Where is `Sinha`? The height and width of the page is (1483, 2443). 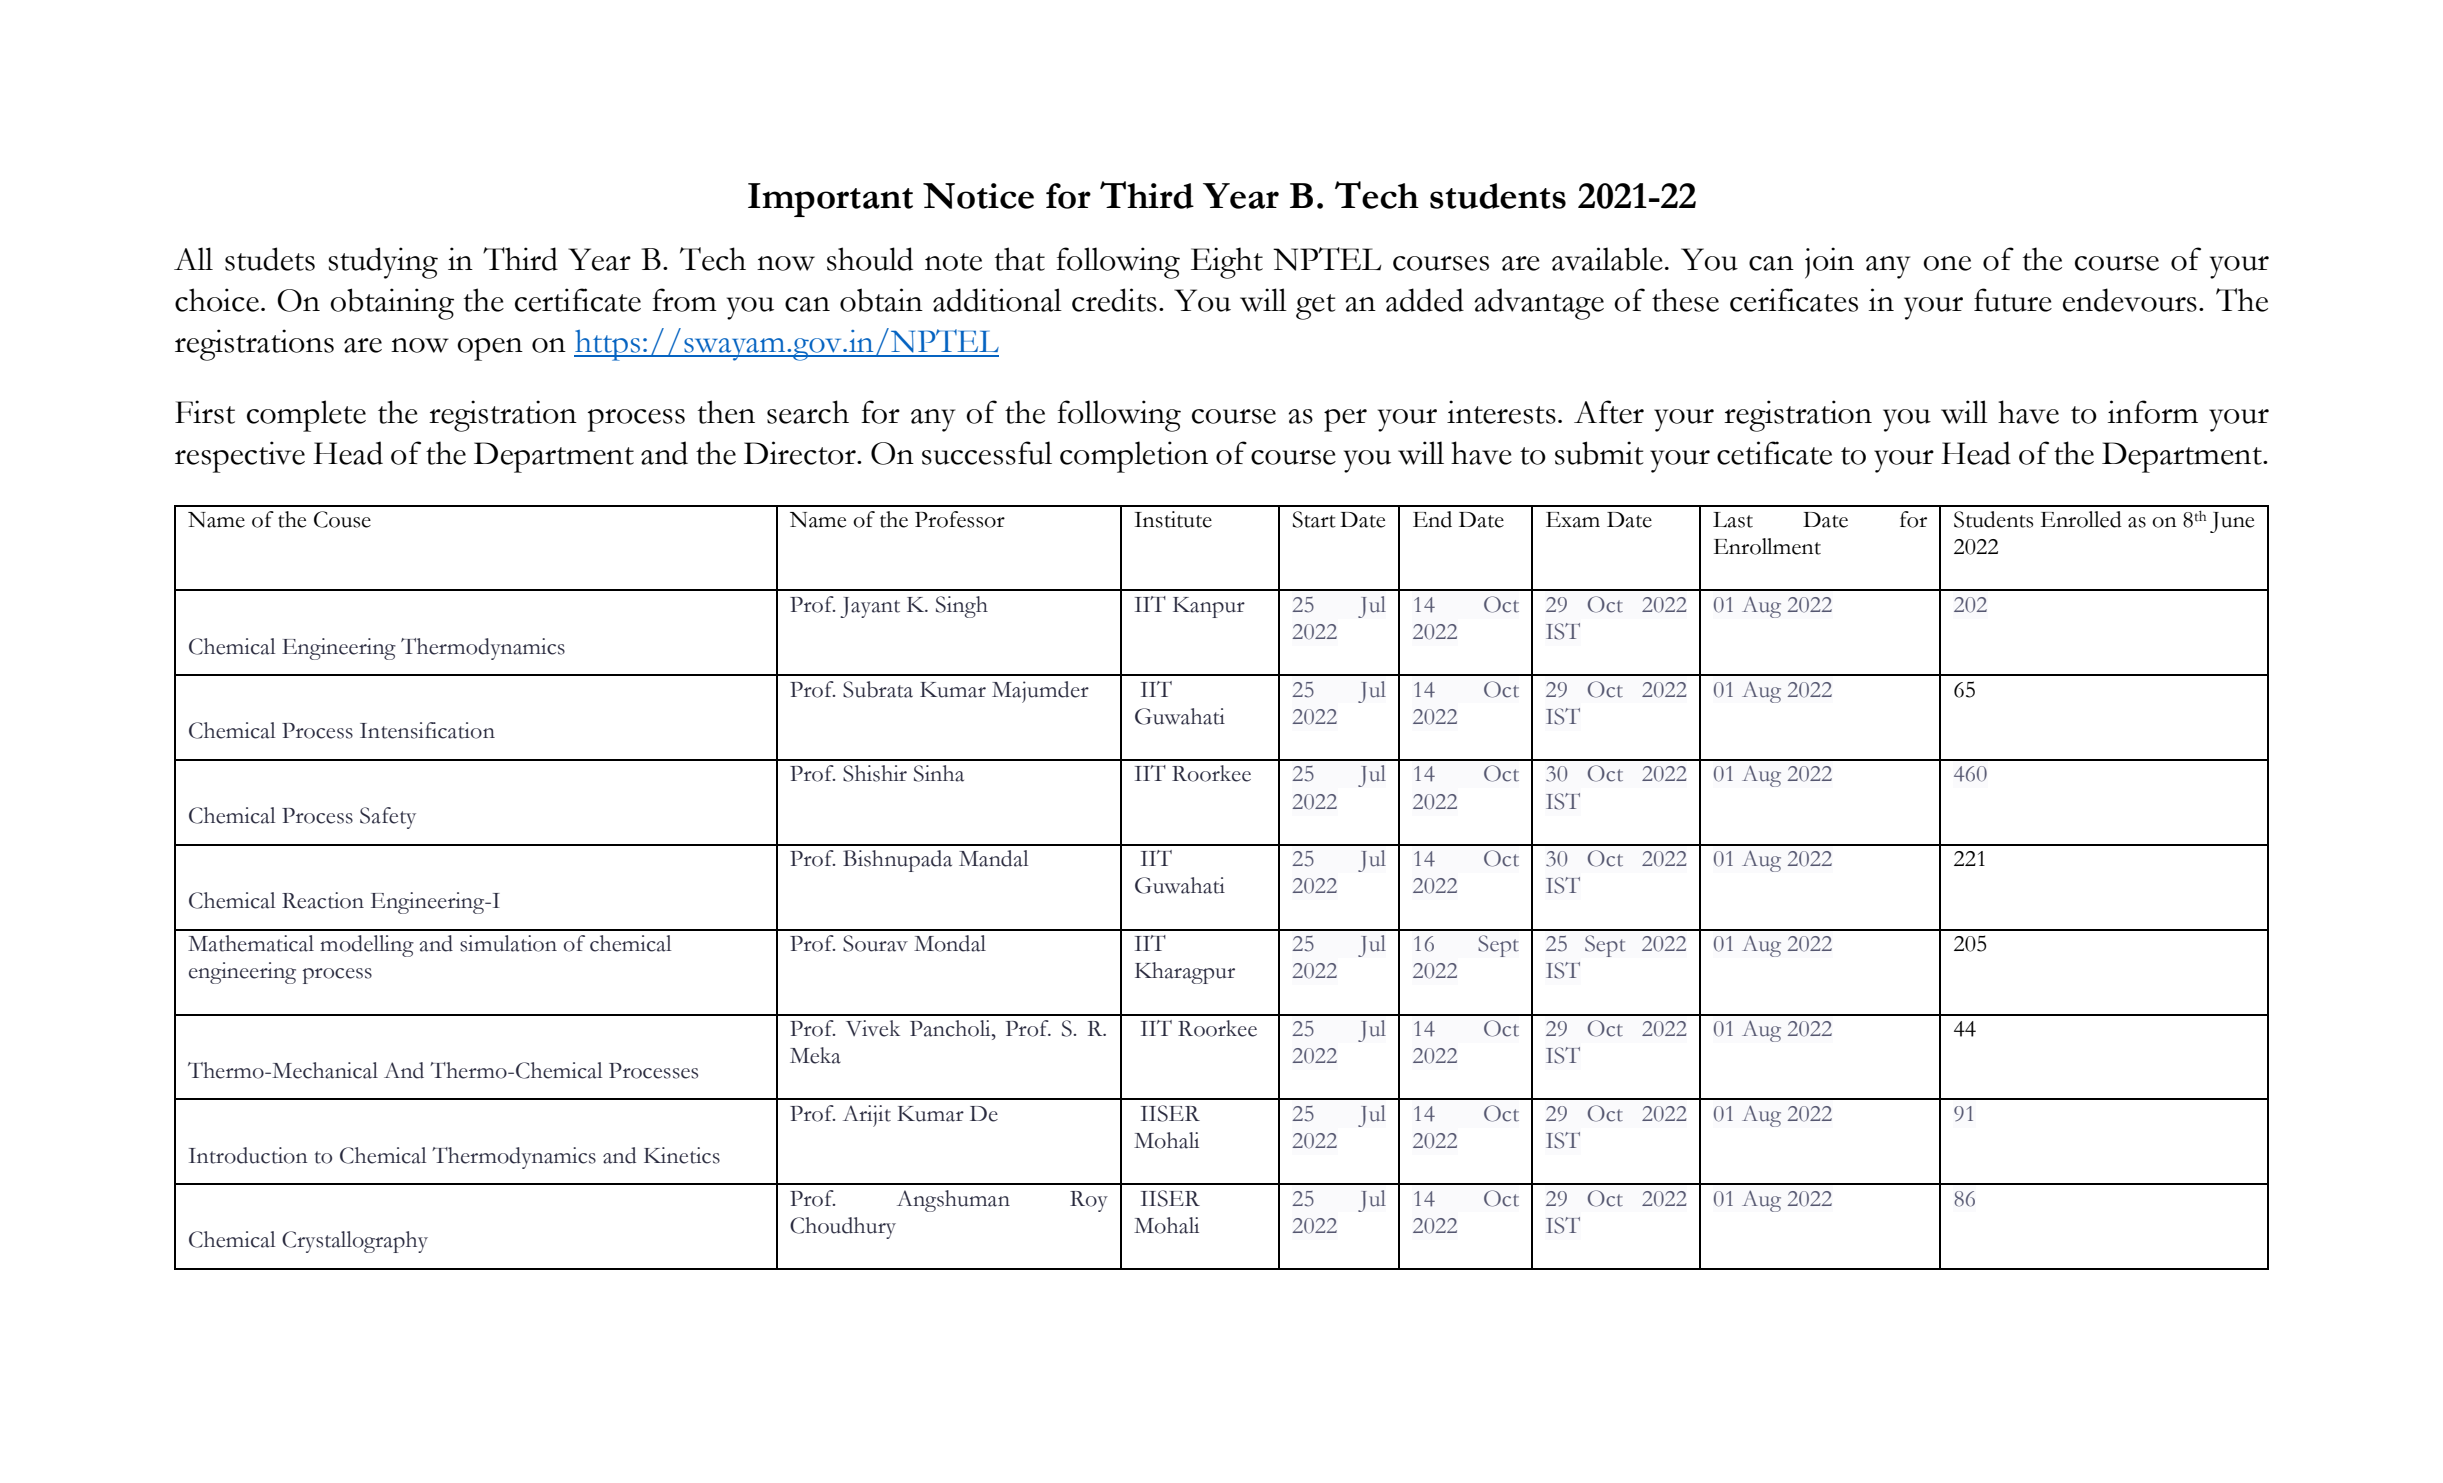
Sinha is located at coordinates (939, 773).
